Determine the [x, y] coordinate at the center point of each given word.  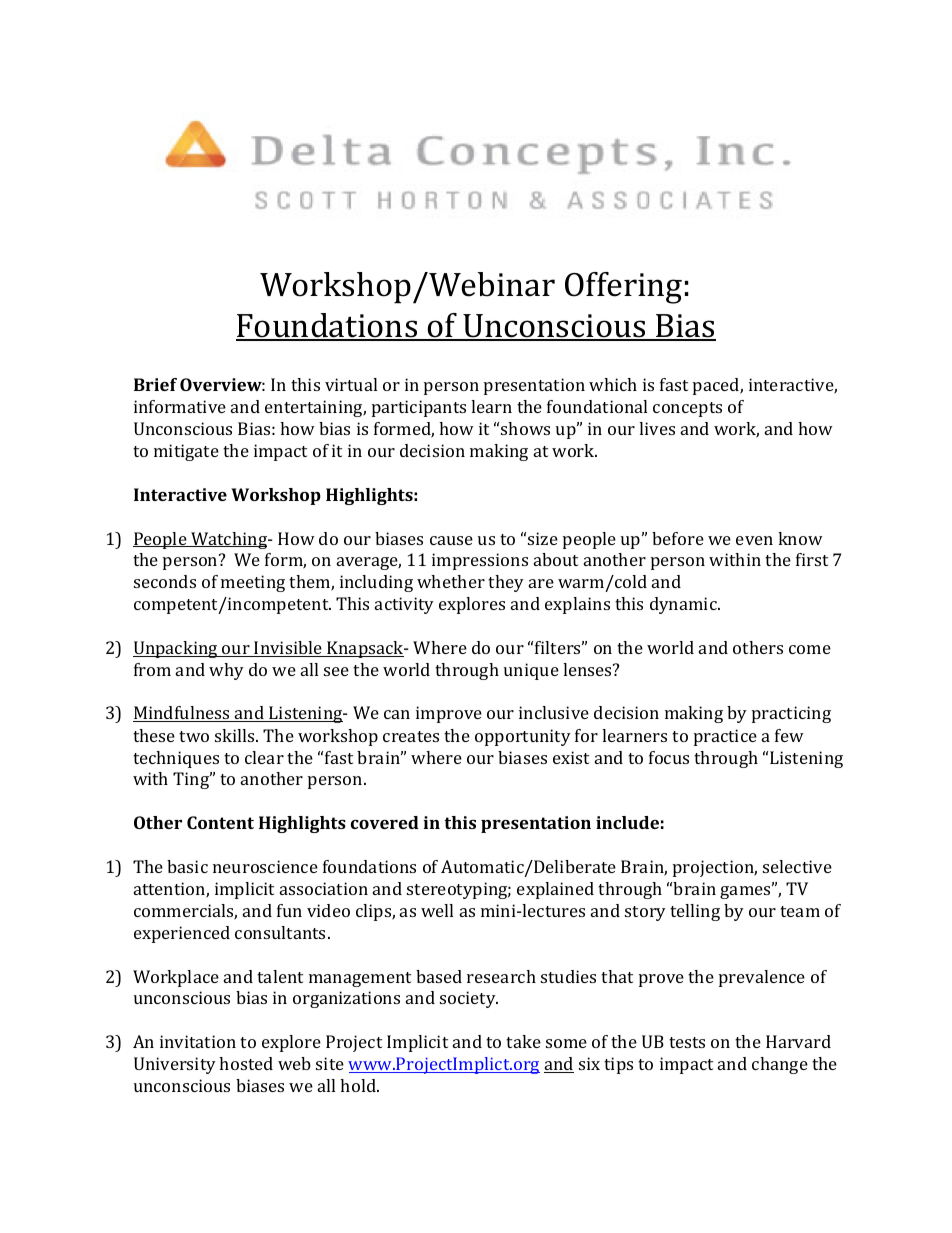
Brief [155, 384]
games [746, 891]
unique [531, 671]
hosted [246, 1063]
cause [451, 540]
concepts [687, 409]
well [437, 910]
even [754, 540]
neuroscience [265, 866]
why [226, 671]
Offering [623, 288]
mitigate [186, 452]
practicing [791, 714]
